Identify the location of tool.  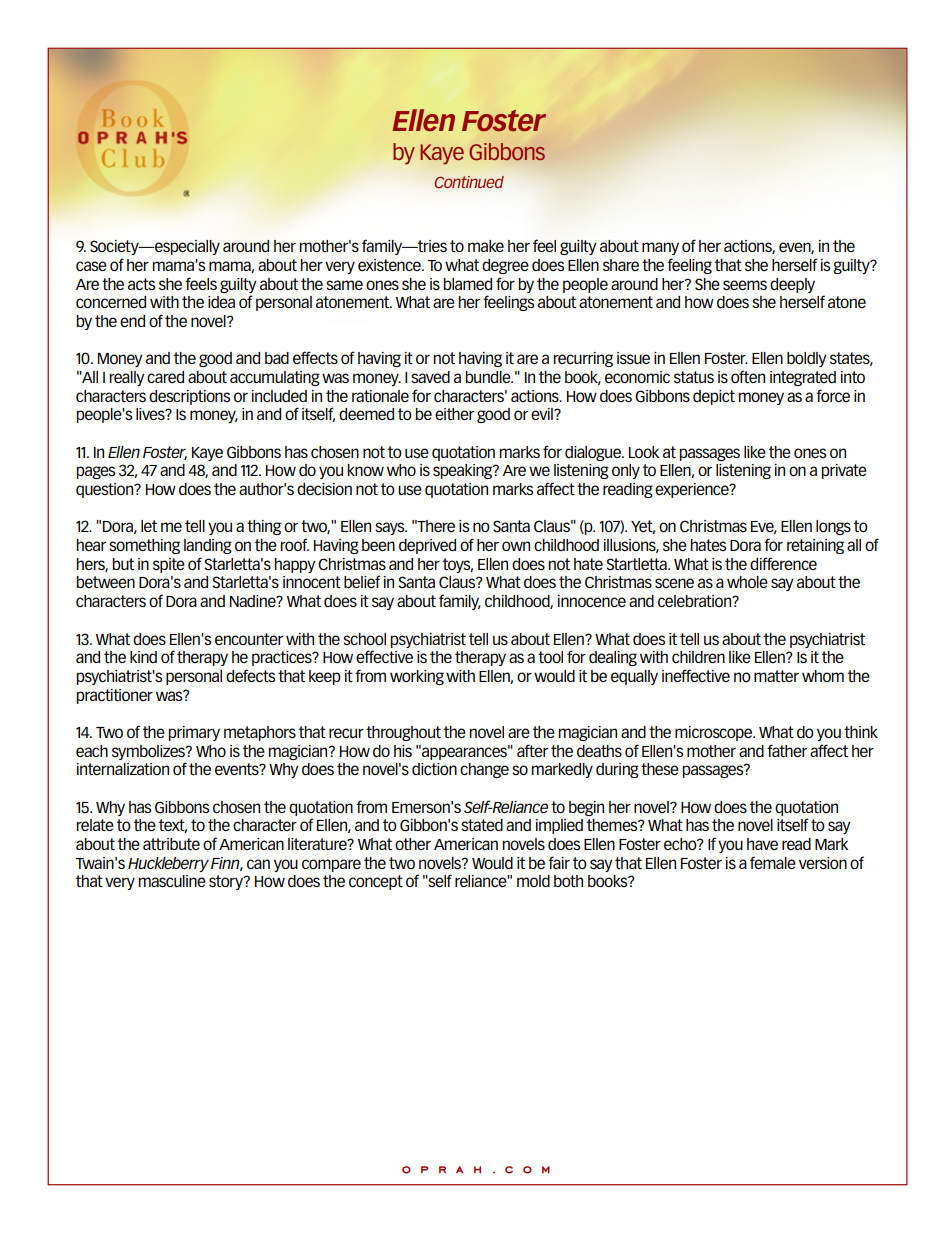
(550, 657).
